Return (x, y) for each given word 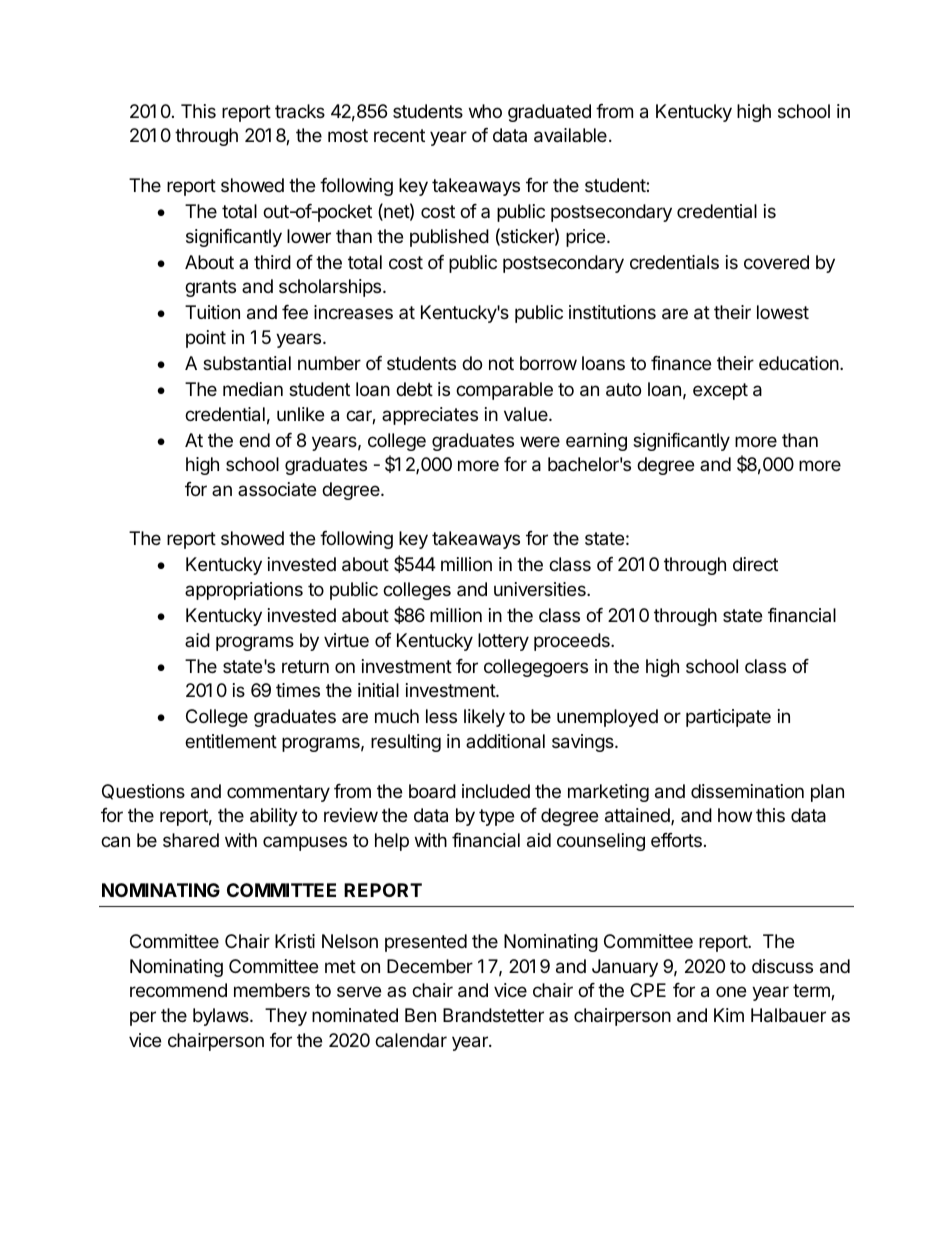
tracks (300, 111)
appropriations (244, 591)
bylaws (222, 1017)
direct (755, 564)
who (485, 111)
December (430, 966)
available (570, 135)
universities (541, 589)
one (731, 991)
